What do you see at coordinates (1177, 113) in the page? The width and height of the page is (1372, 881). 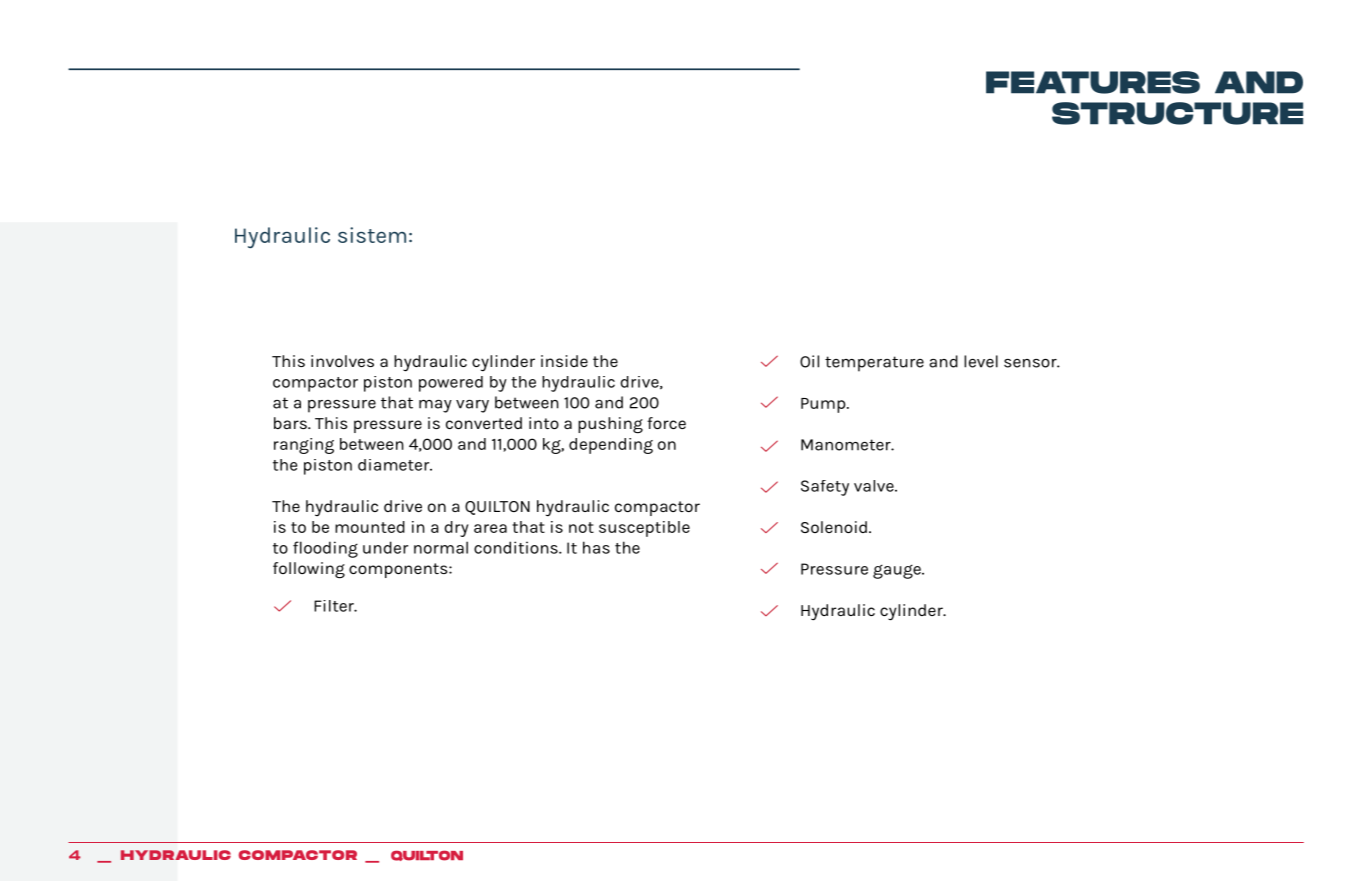 I see `STRUCTURE` at bounding box center [1177, 113].
